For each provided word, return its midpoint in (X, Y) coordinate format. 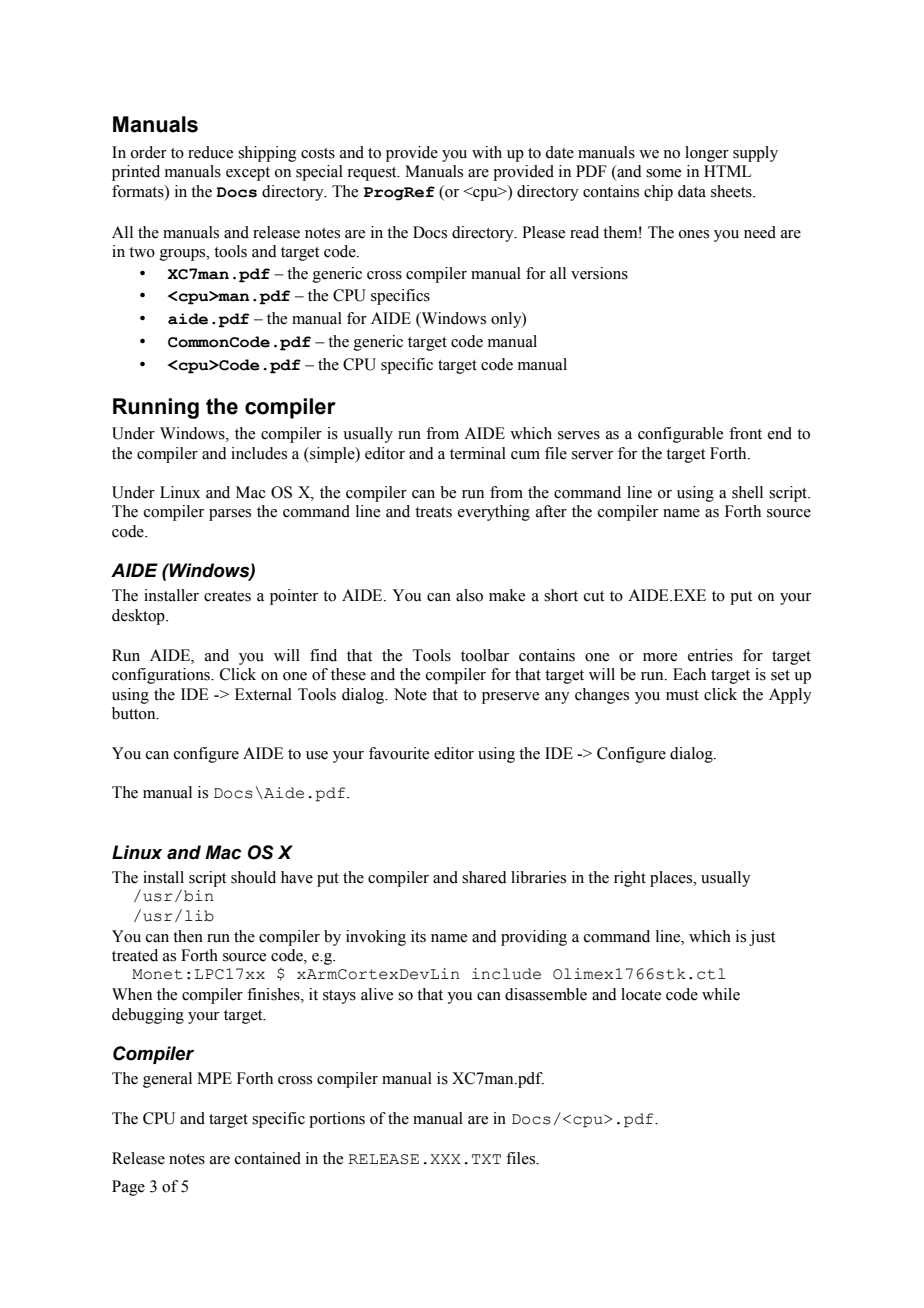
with (487, 152)
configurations (162, 676)
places (672, 879)
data (692, 191)
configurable (680, 435)
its (418, 936)
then (188, 936)
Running (156, 408)
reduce (210, 152)
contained (268, 1158)
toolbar (485, 655)
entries (710, 655)
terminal (478, 453)
